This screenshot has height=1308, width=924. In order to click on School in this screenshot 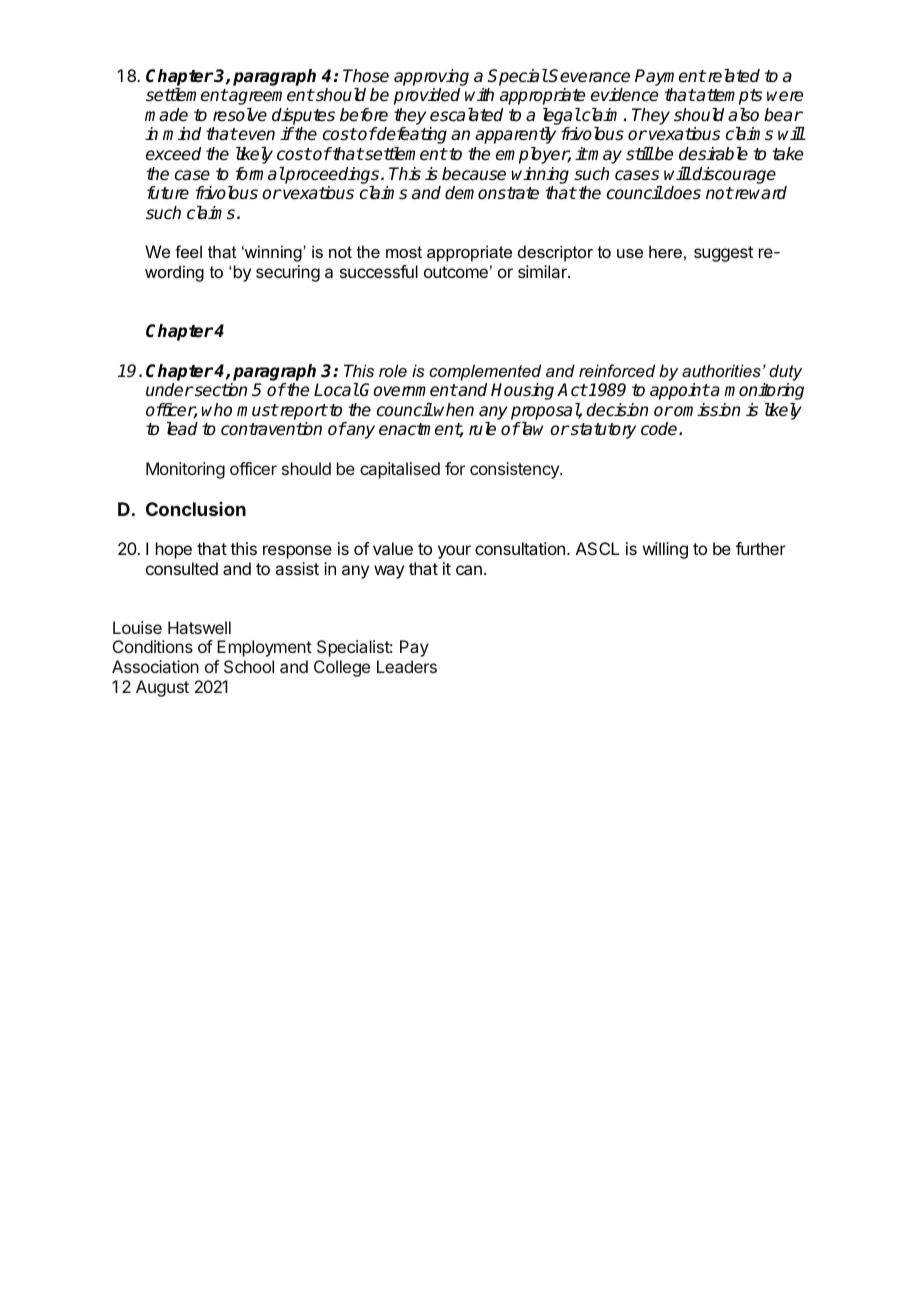, I will do `click(249, 666)`.
